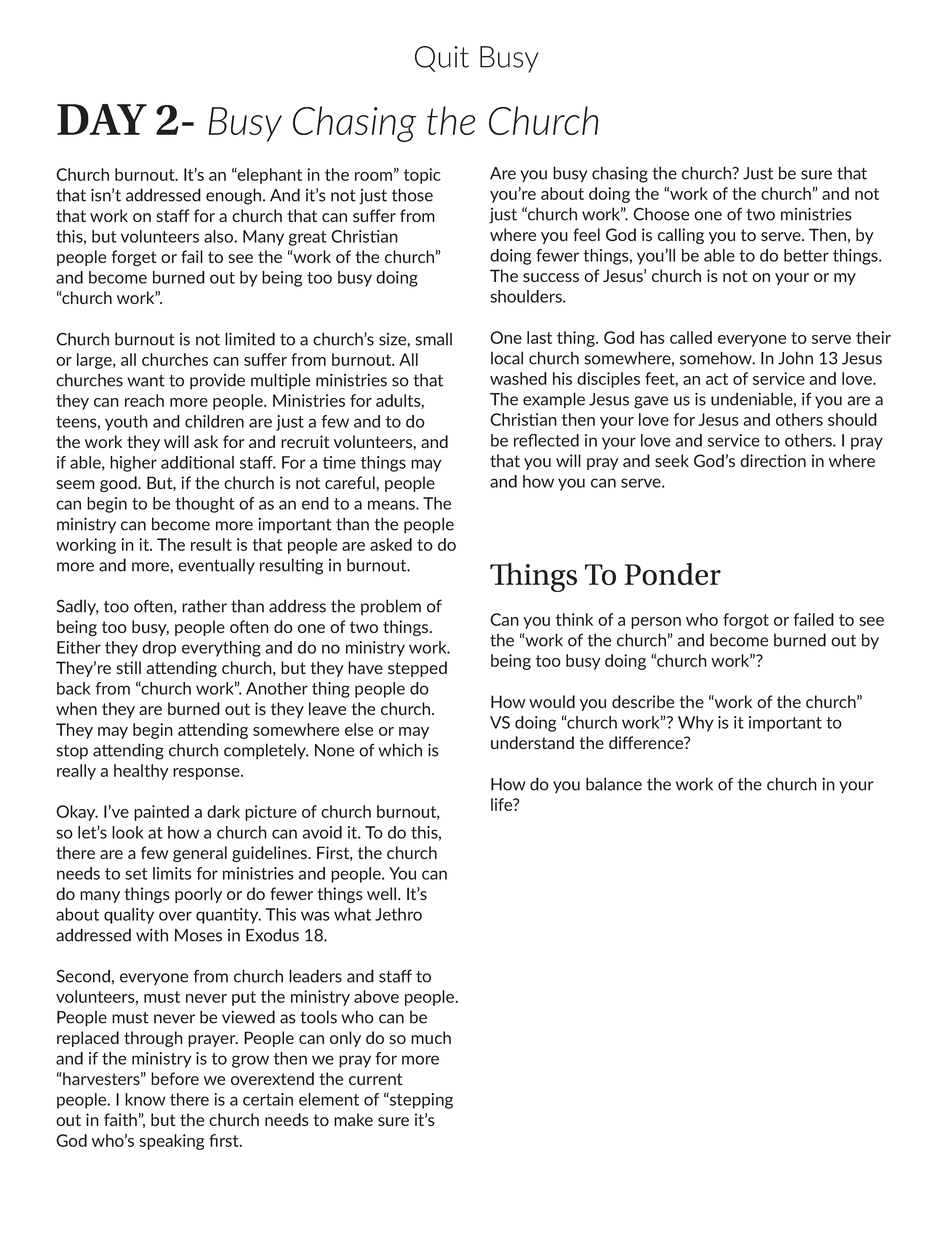 The width and height of the image is (952, 1233). Describe the element at coordinates (391, 607) in the image. I see `problem` at that location.
